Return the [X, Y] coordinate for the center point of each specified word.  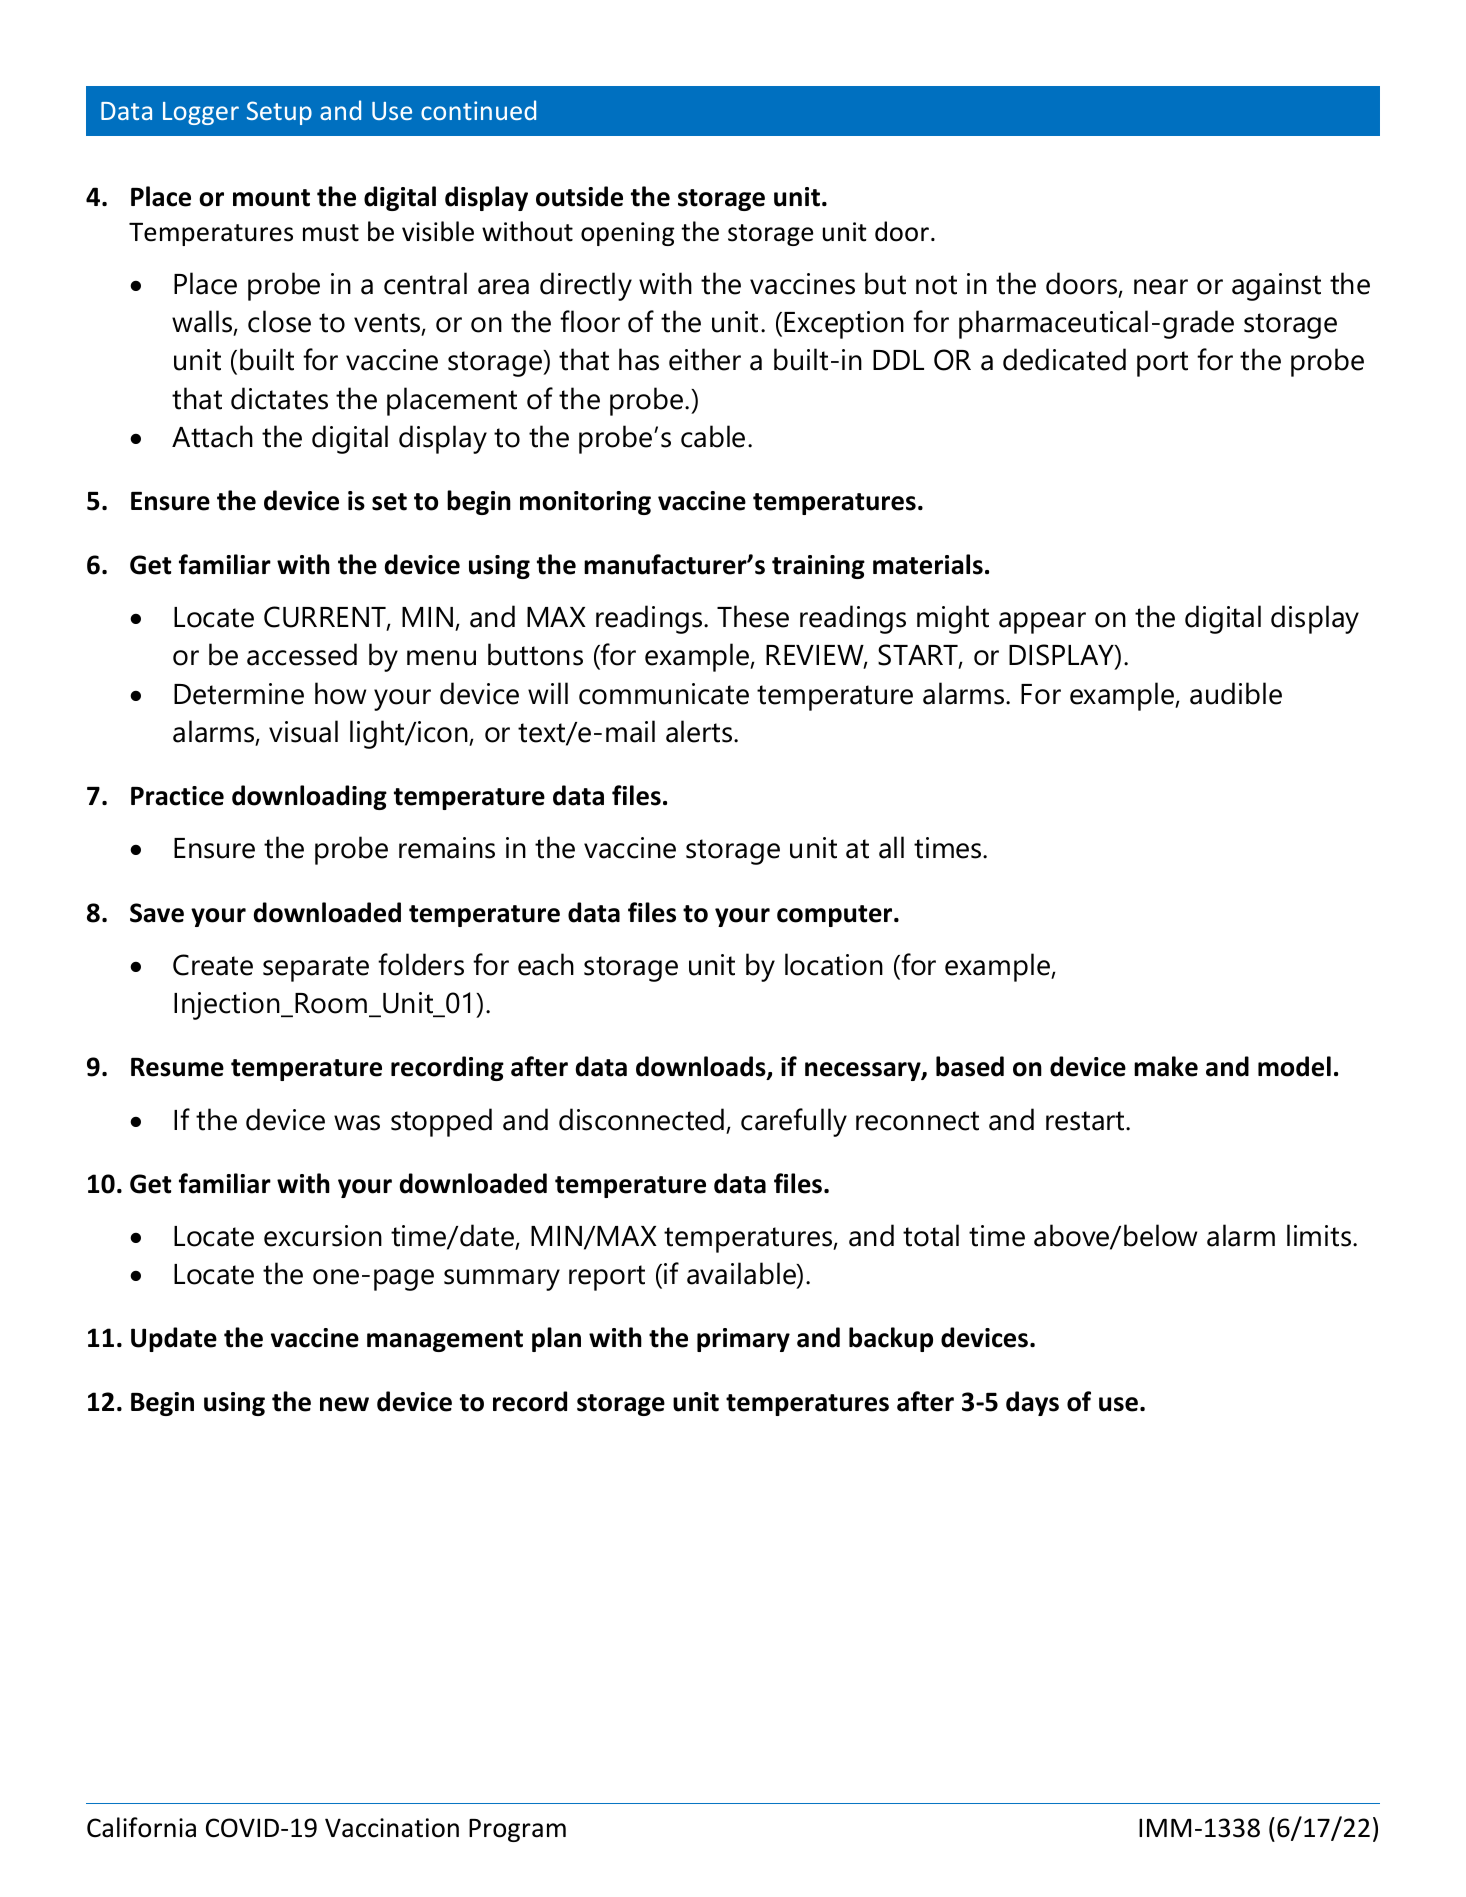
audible [1236, 693]
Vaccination [392, 1828]
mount [271, 198]
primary [743, 1340]
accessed [302, 654]
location [834, 964]
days [1032, 1403]
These [753, 616]
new [344, 1404]
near [1161, 287]
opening [627, 234]
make [1166, 1066]
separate [316, 969]
